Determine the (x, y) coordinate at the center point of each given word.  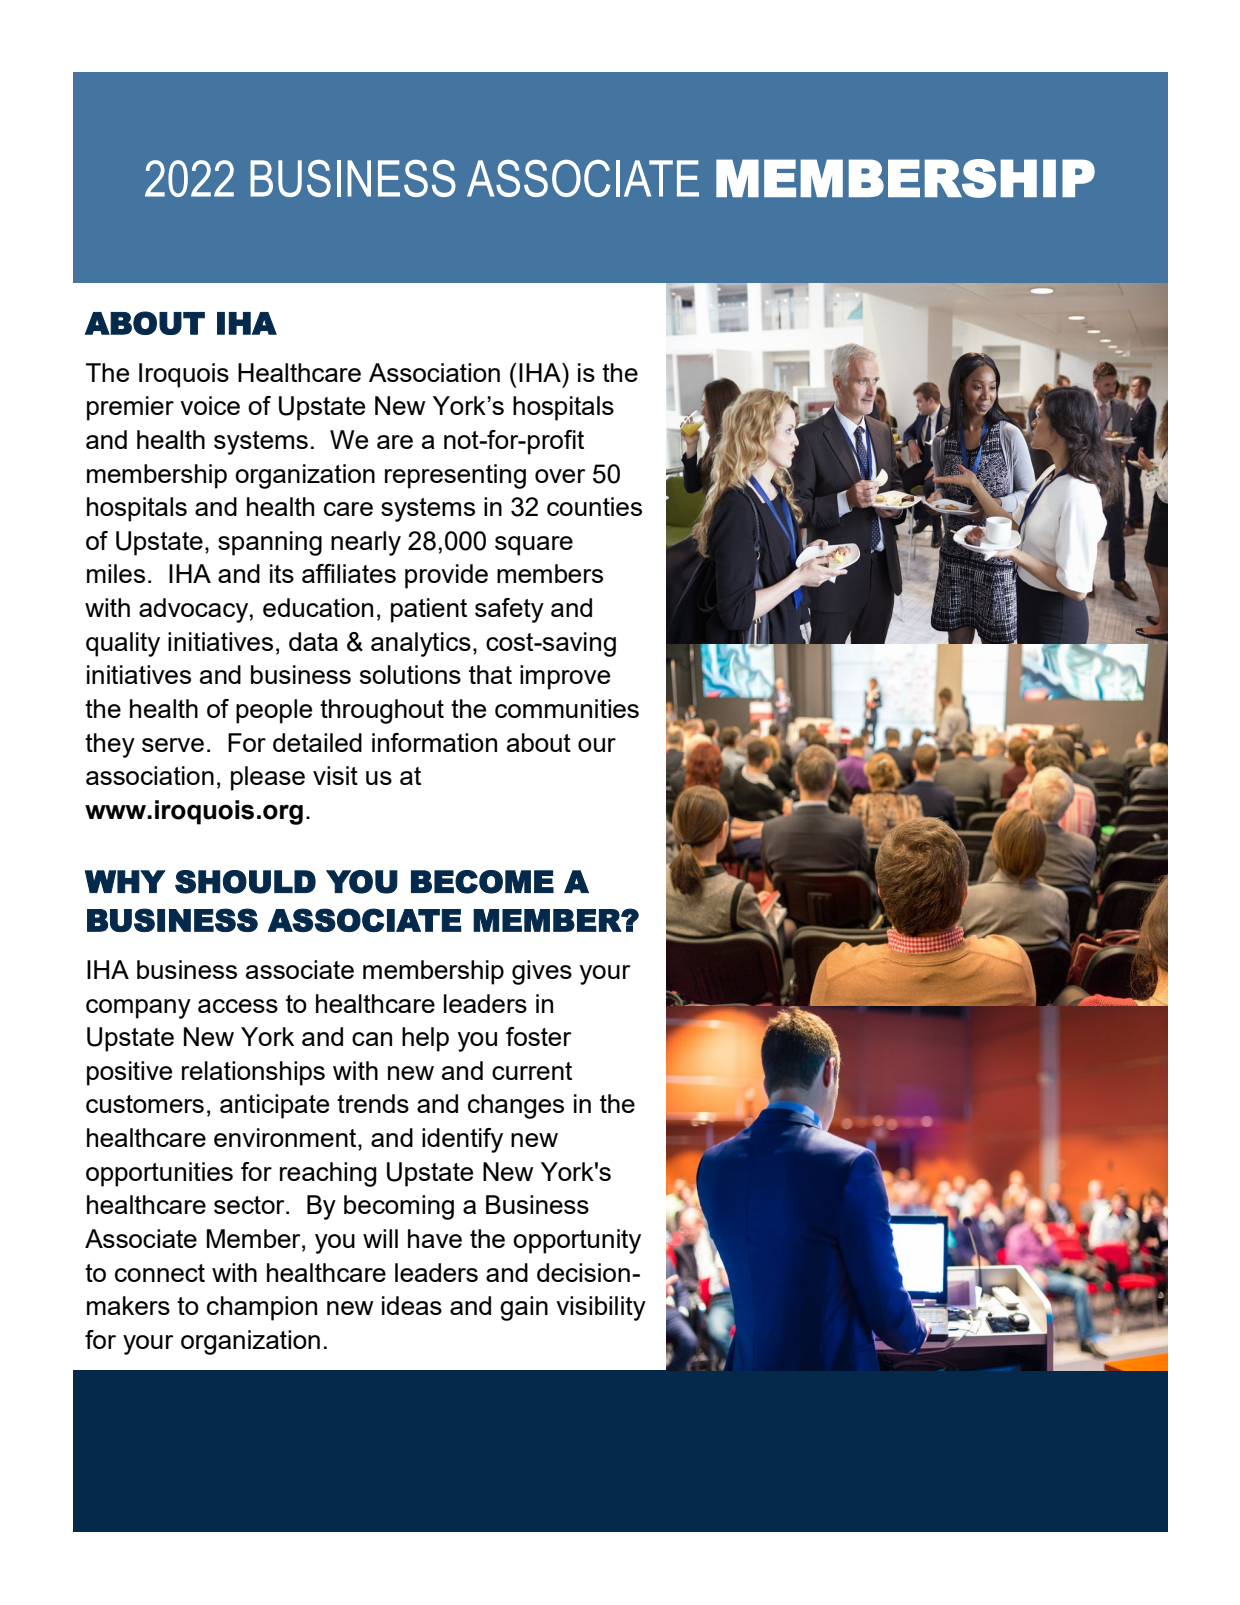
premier (130, 408)
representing (455, 476)
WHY (125, 881)
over (560, 476)
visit (335, 775)
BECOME (482, 882)
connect (160, 1273)
